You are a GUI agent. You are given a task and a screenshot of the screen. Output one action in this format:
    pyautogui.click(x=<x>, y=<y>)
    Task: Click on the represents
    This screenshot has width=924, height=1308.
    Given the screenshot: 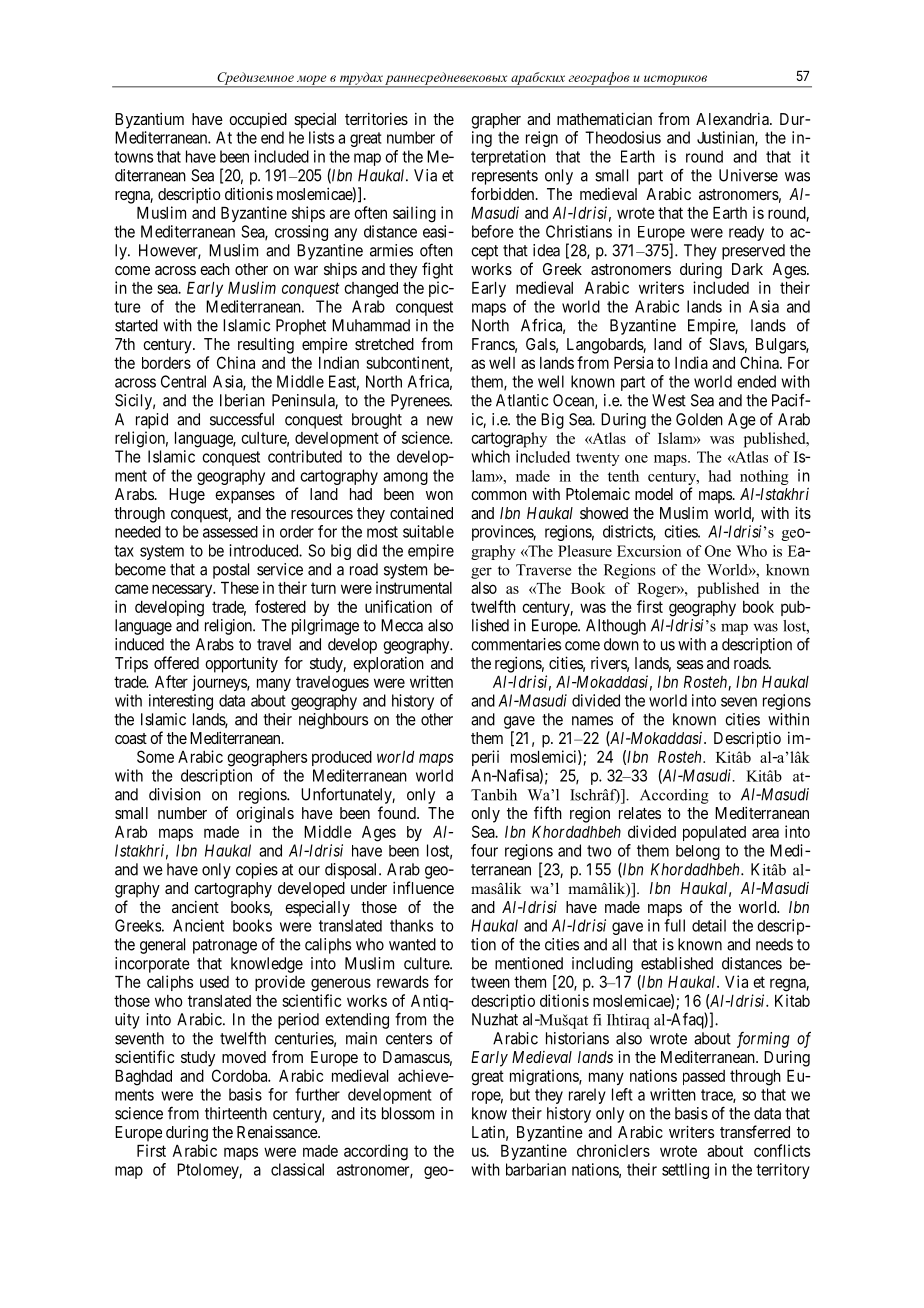 What is the action you would take?
    pyautogui.click(x=505, y=177)
